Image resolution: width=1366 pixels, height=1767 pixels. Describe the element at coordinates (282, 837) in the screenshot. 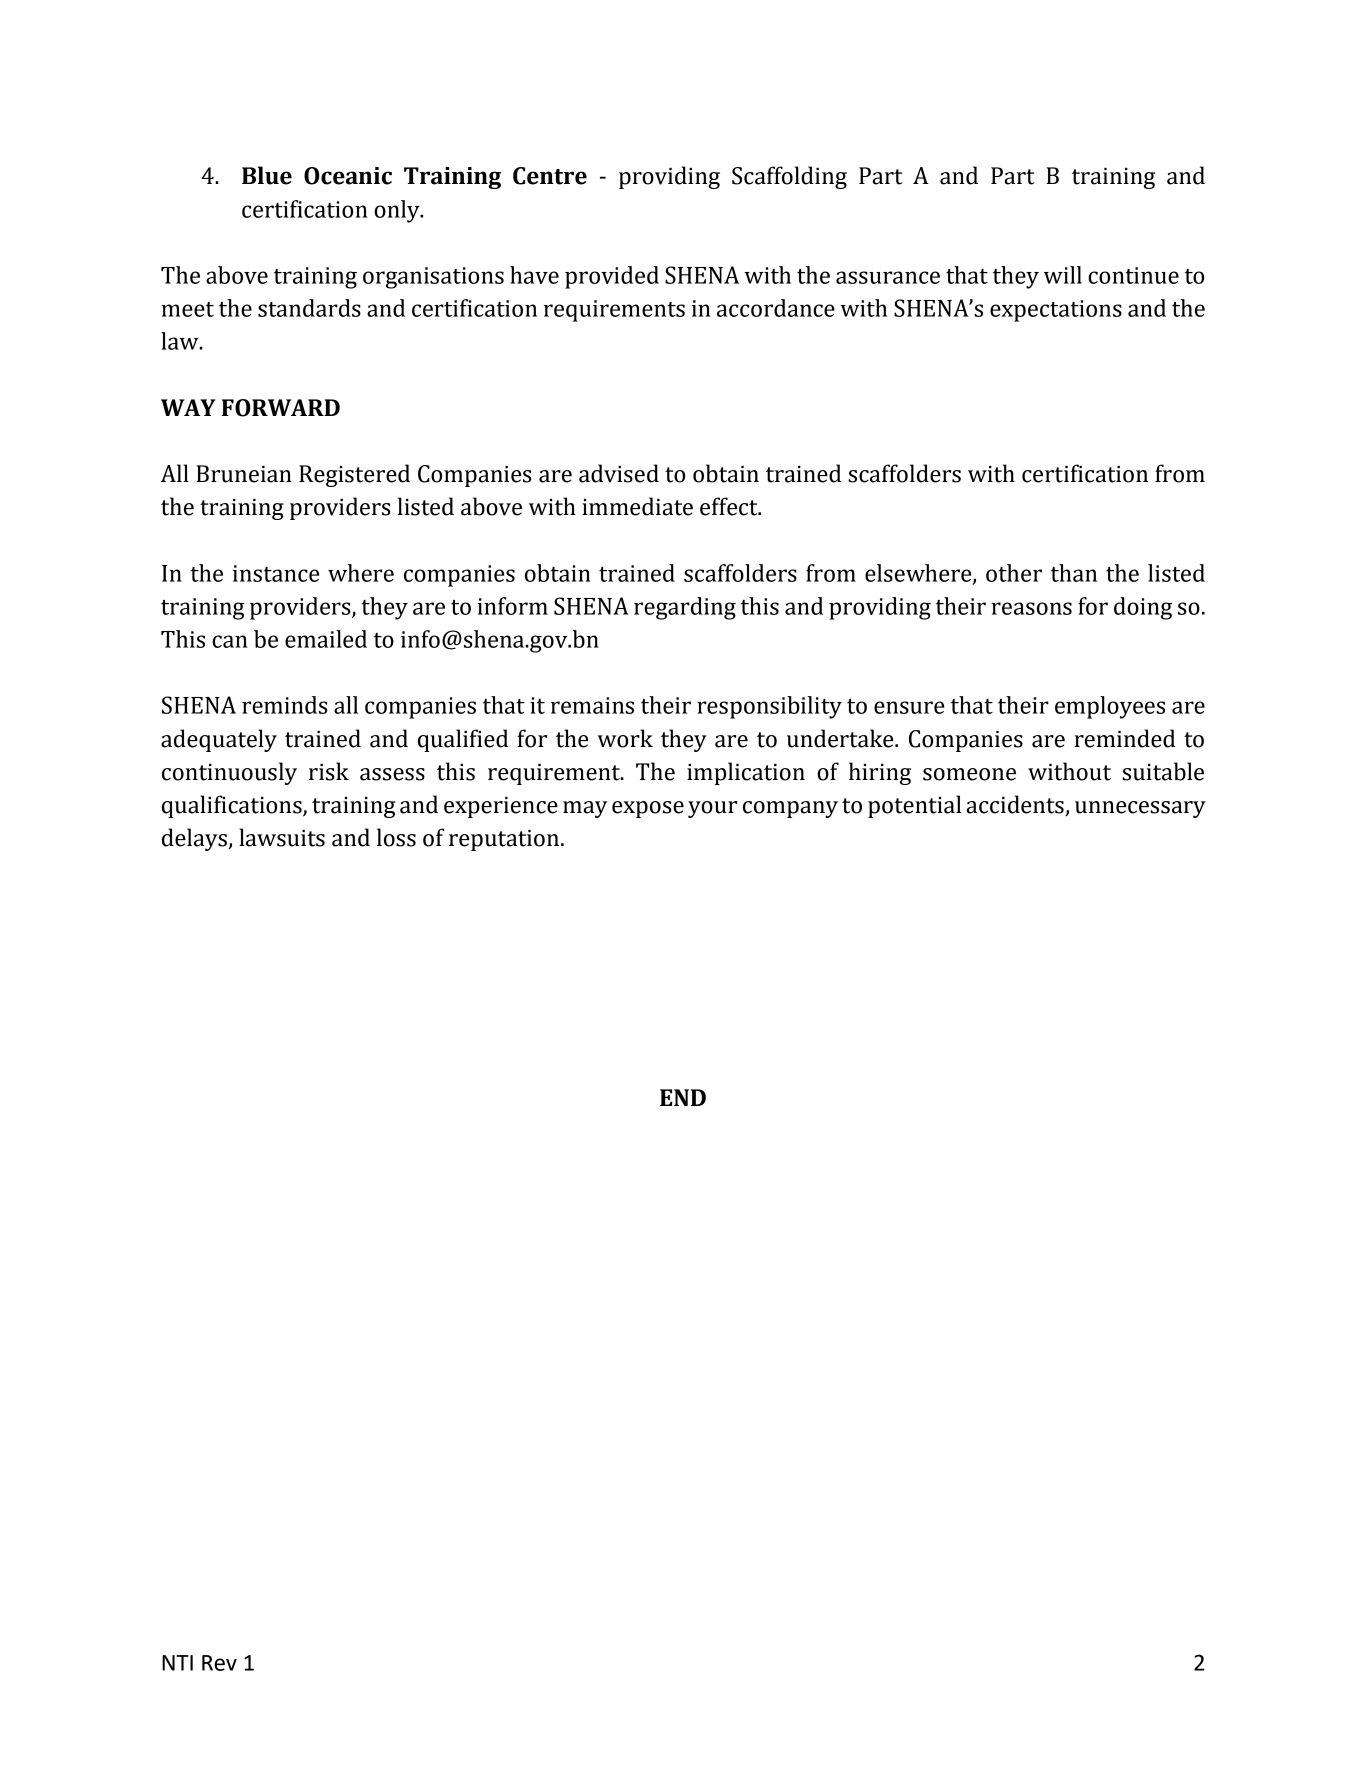

I see `lawsuits` at that location.
